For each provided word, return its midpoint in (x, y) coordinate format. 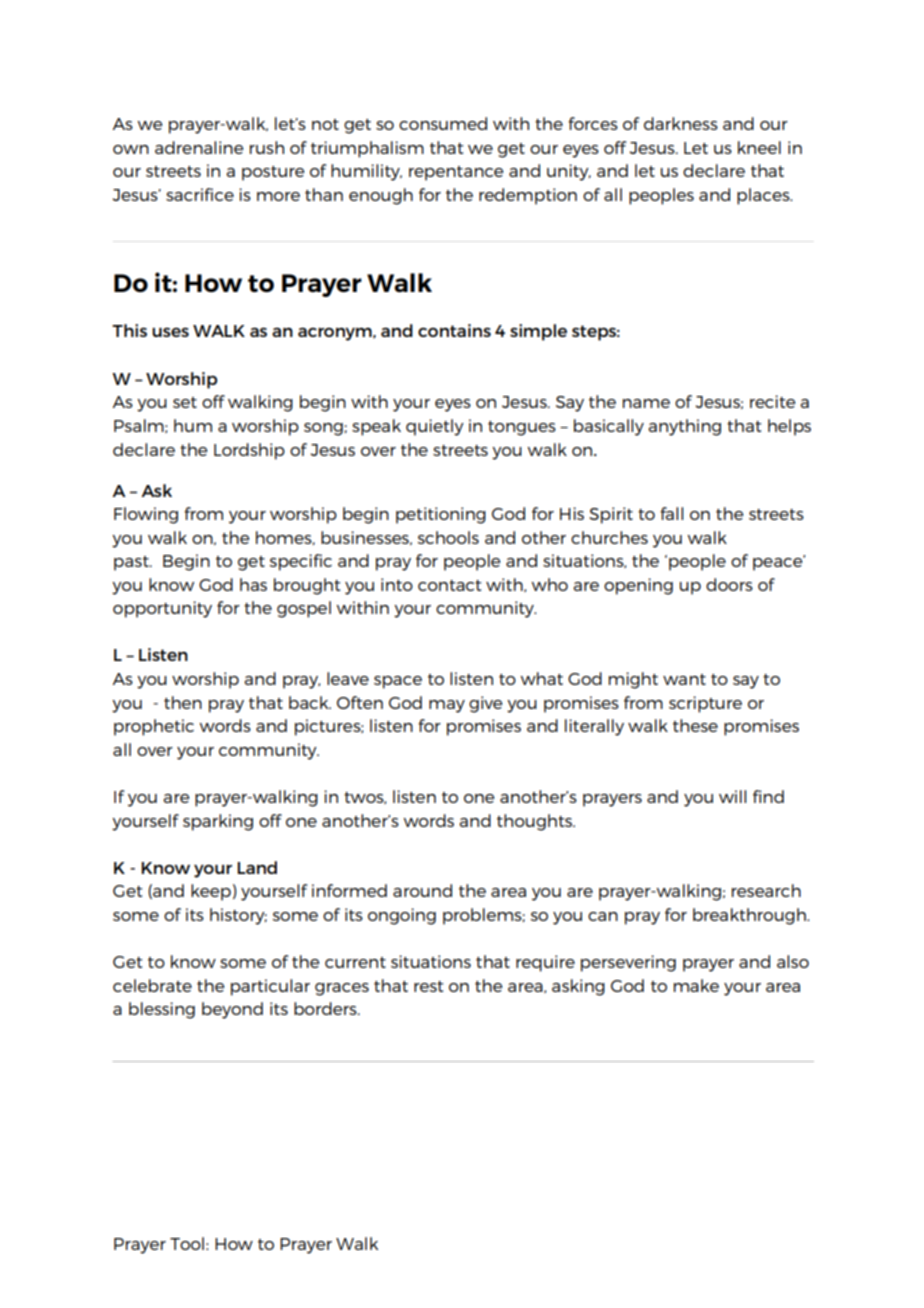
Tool (187, 1243)
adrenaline (199, 147)
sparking (218, 822)
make (696, 985)
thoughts (535, 822)
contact (449, 585)
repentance (456, 173)
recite (772, 401)
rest (428, 986)
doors (729, 584)
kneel (759, 147)
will (732, 796)
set (185, 402)
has (253, 584)
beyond (232, 1010)
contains (454, 330)
